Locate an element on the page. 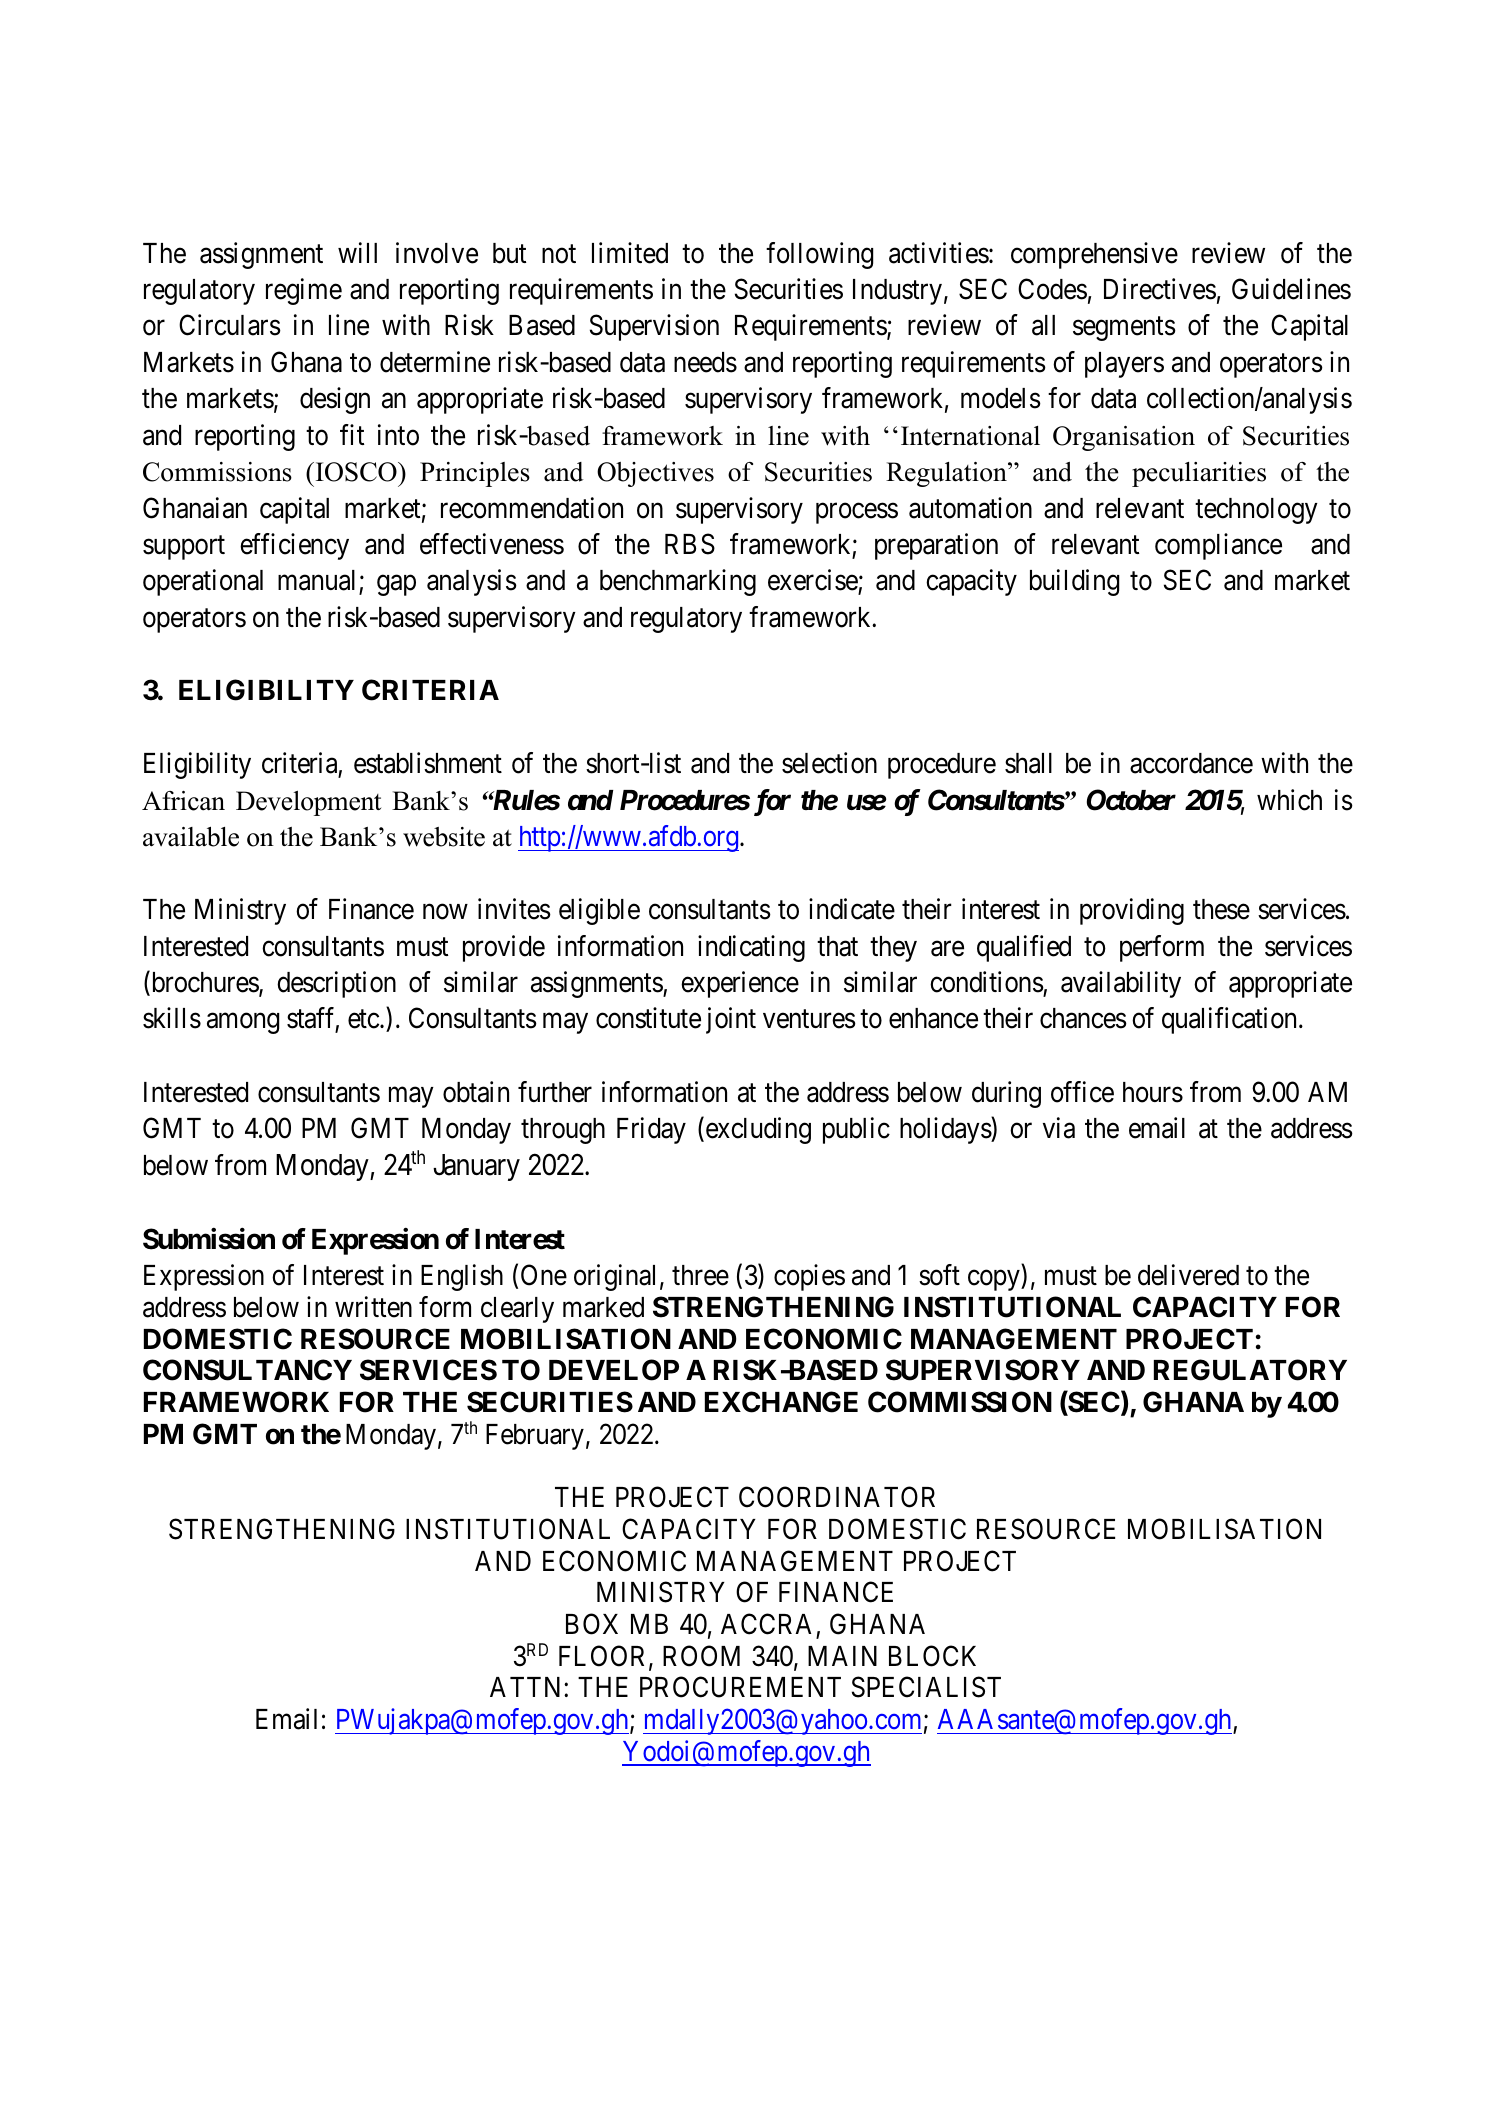  regime is located at coordinates (304, 291).
